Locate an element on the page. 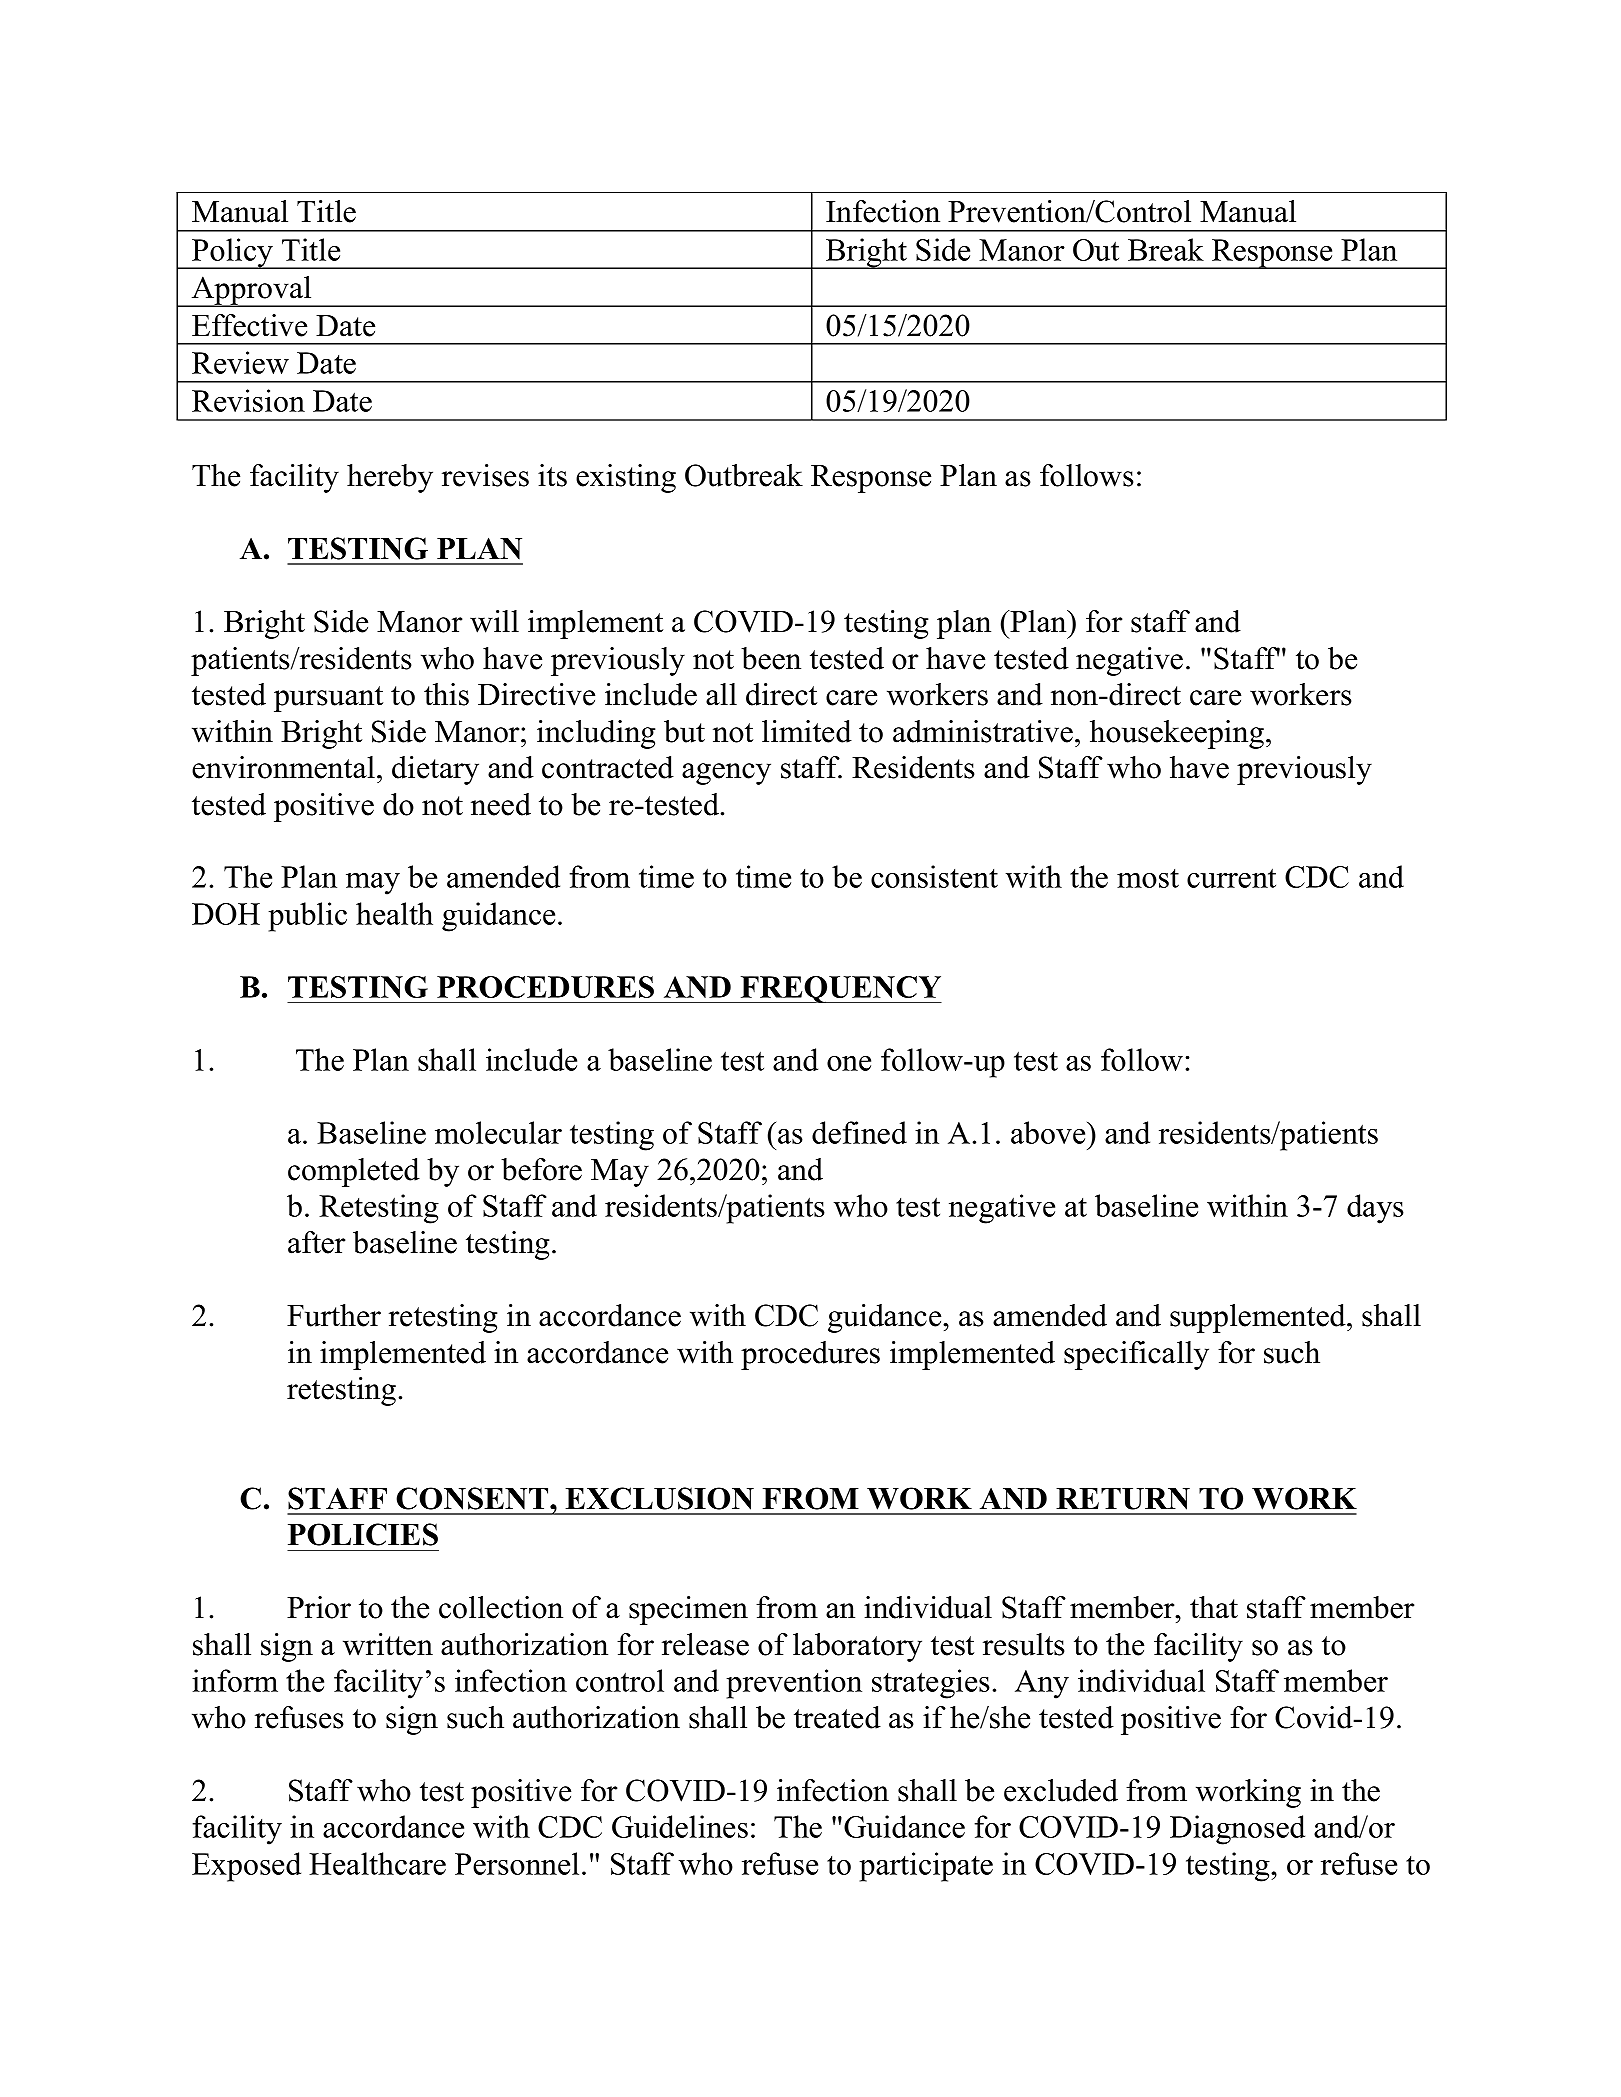 This document has height=2097, width=1621. dietary is located at coordinates (435, 770).
